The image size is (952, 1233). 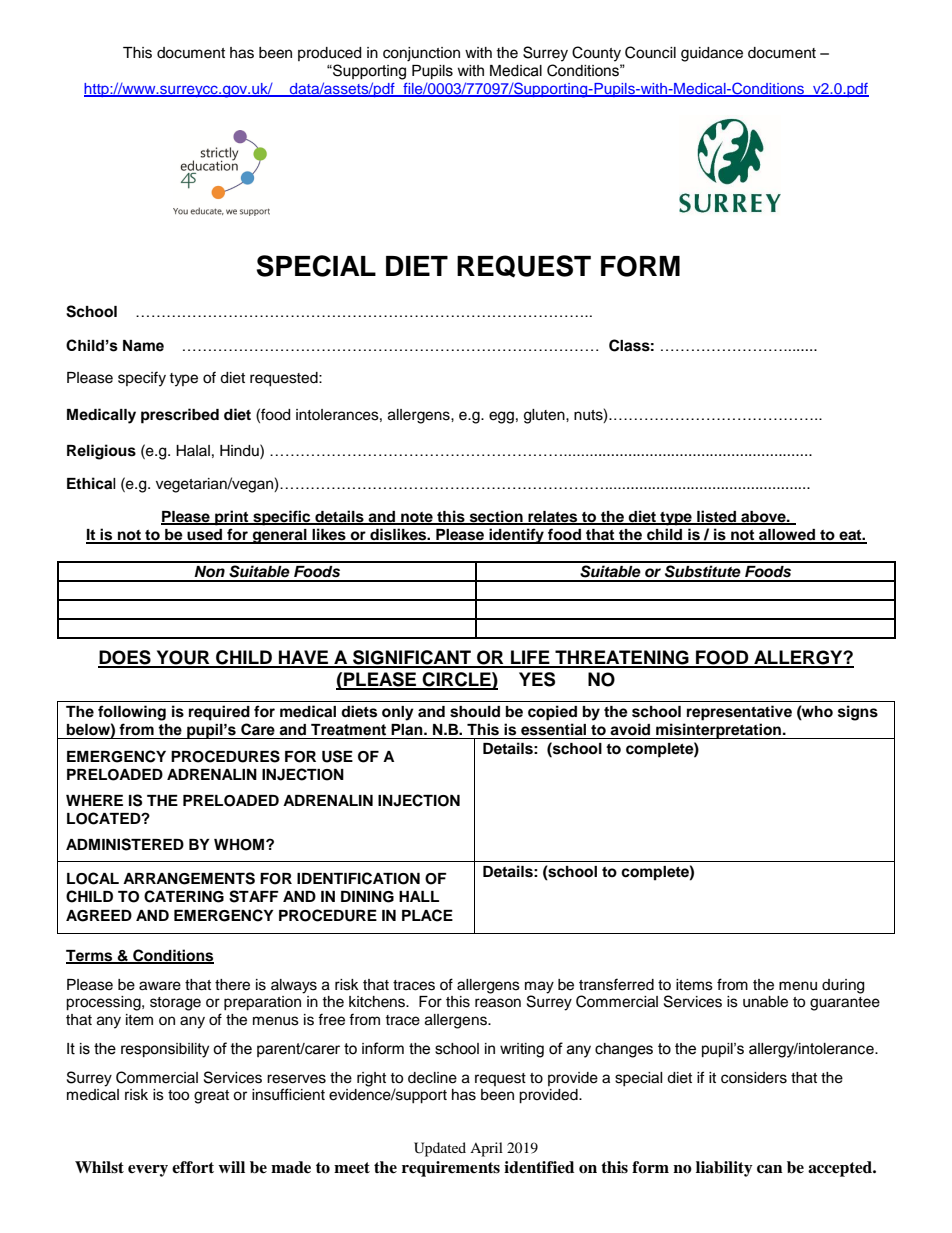 I want to click on misinterpretation, so click(x=718, y=731).
